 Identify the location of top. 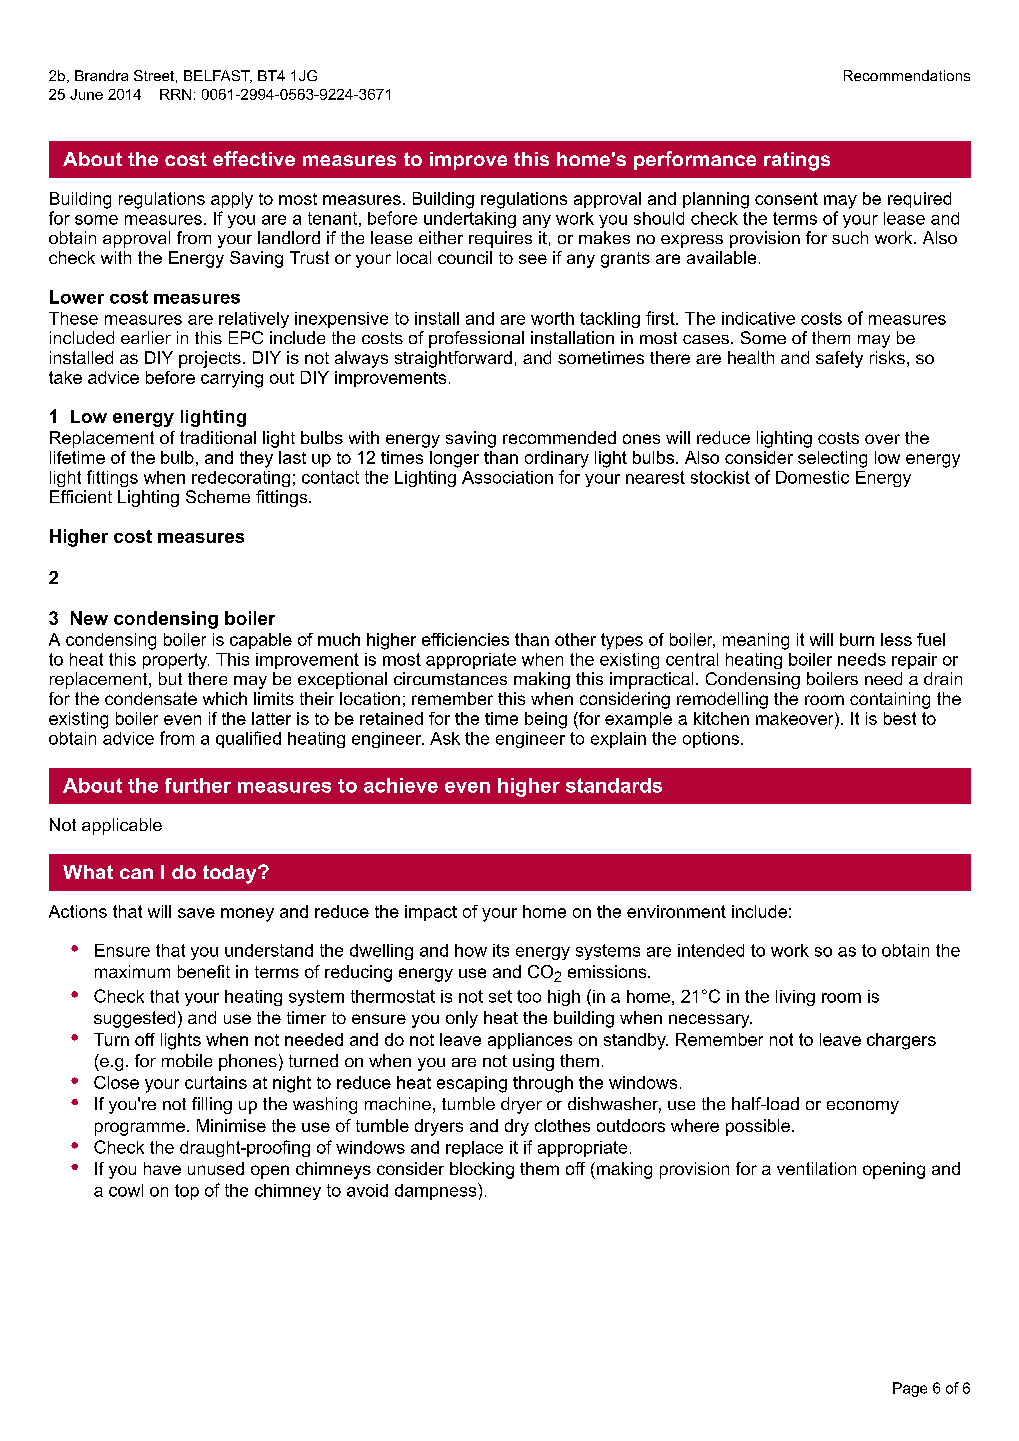
(187, 1192).
